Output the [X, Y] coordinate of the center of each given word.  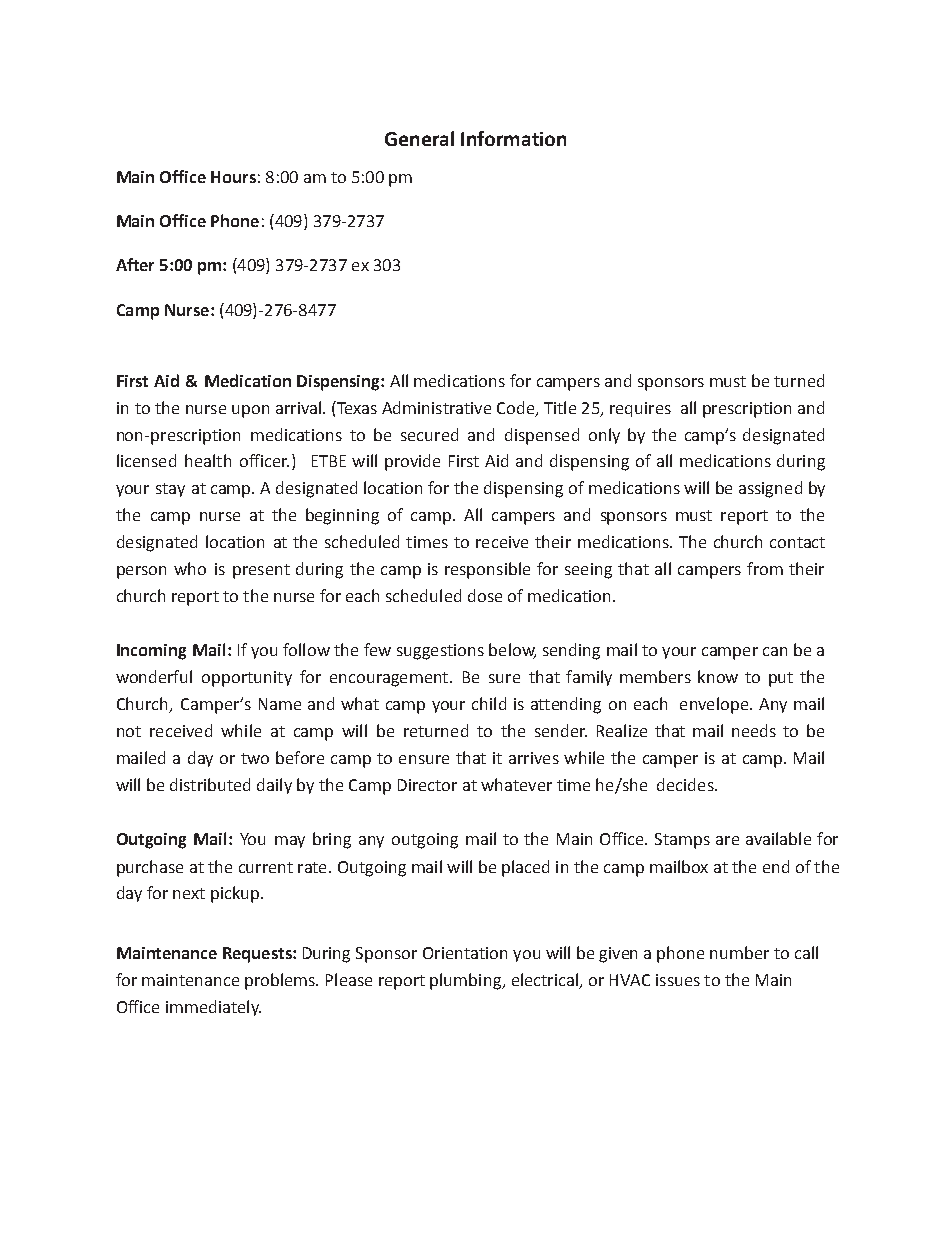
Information [513, 138]
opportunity [247, 679]
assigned [770, 489]
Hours [233, 177]
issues [678, 980]
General [419, 138]
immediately [213, 1008]
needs [754, 730]
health [208, 460]
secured [429, 434]
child [489, 703]
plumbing [466, 981]
